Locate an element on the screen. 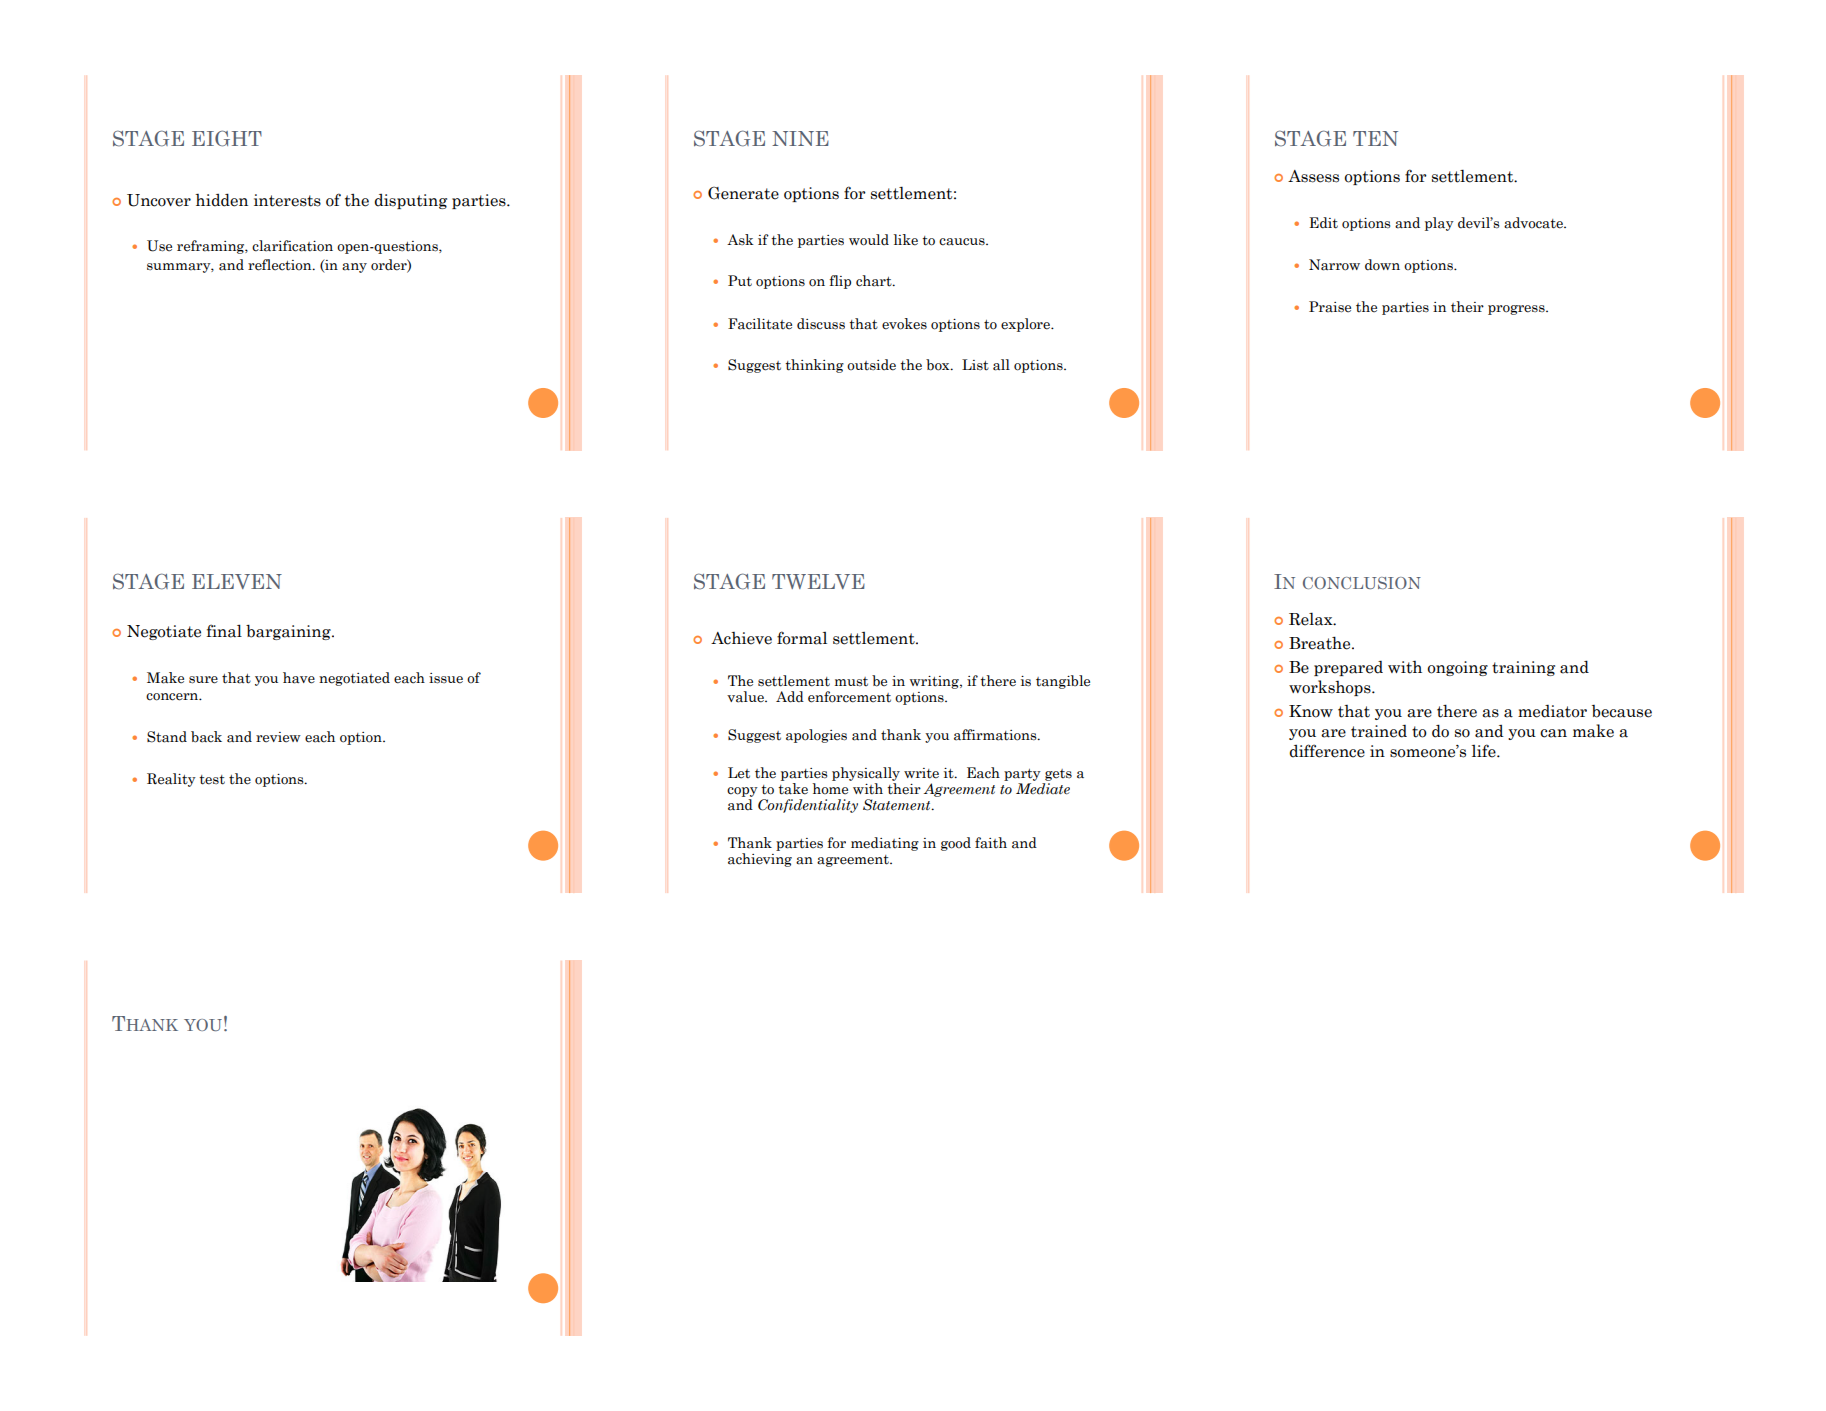 The width and height of the screenshot is (1826, 1411). ELEVEN is located at coordinates (237, 581).
